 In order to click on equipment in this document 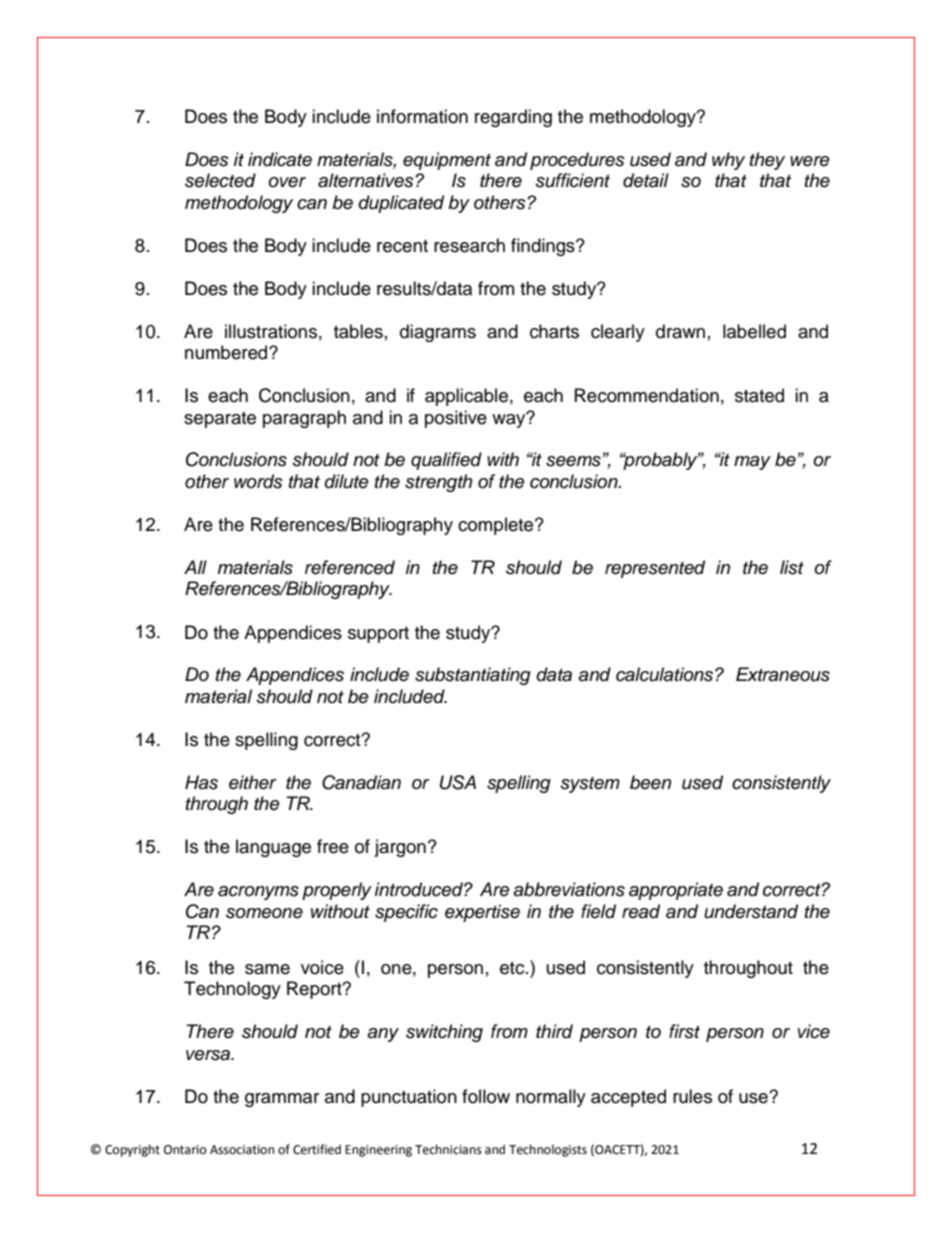, I will do `click(447, 161)`.
